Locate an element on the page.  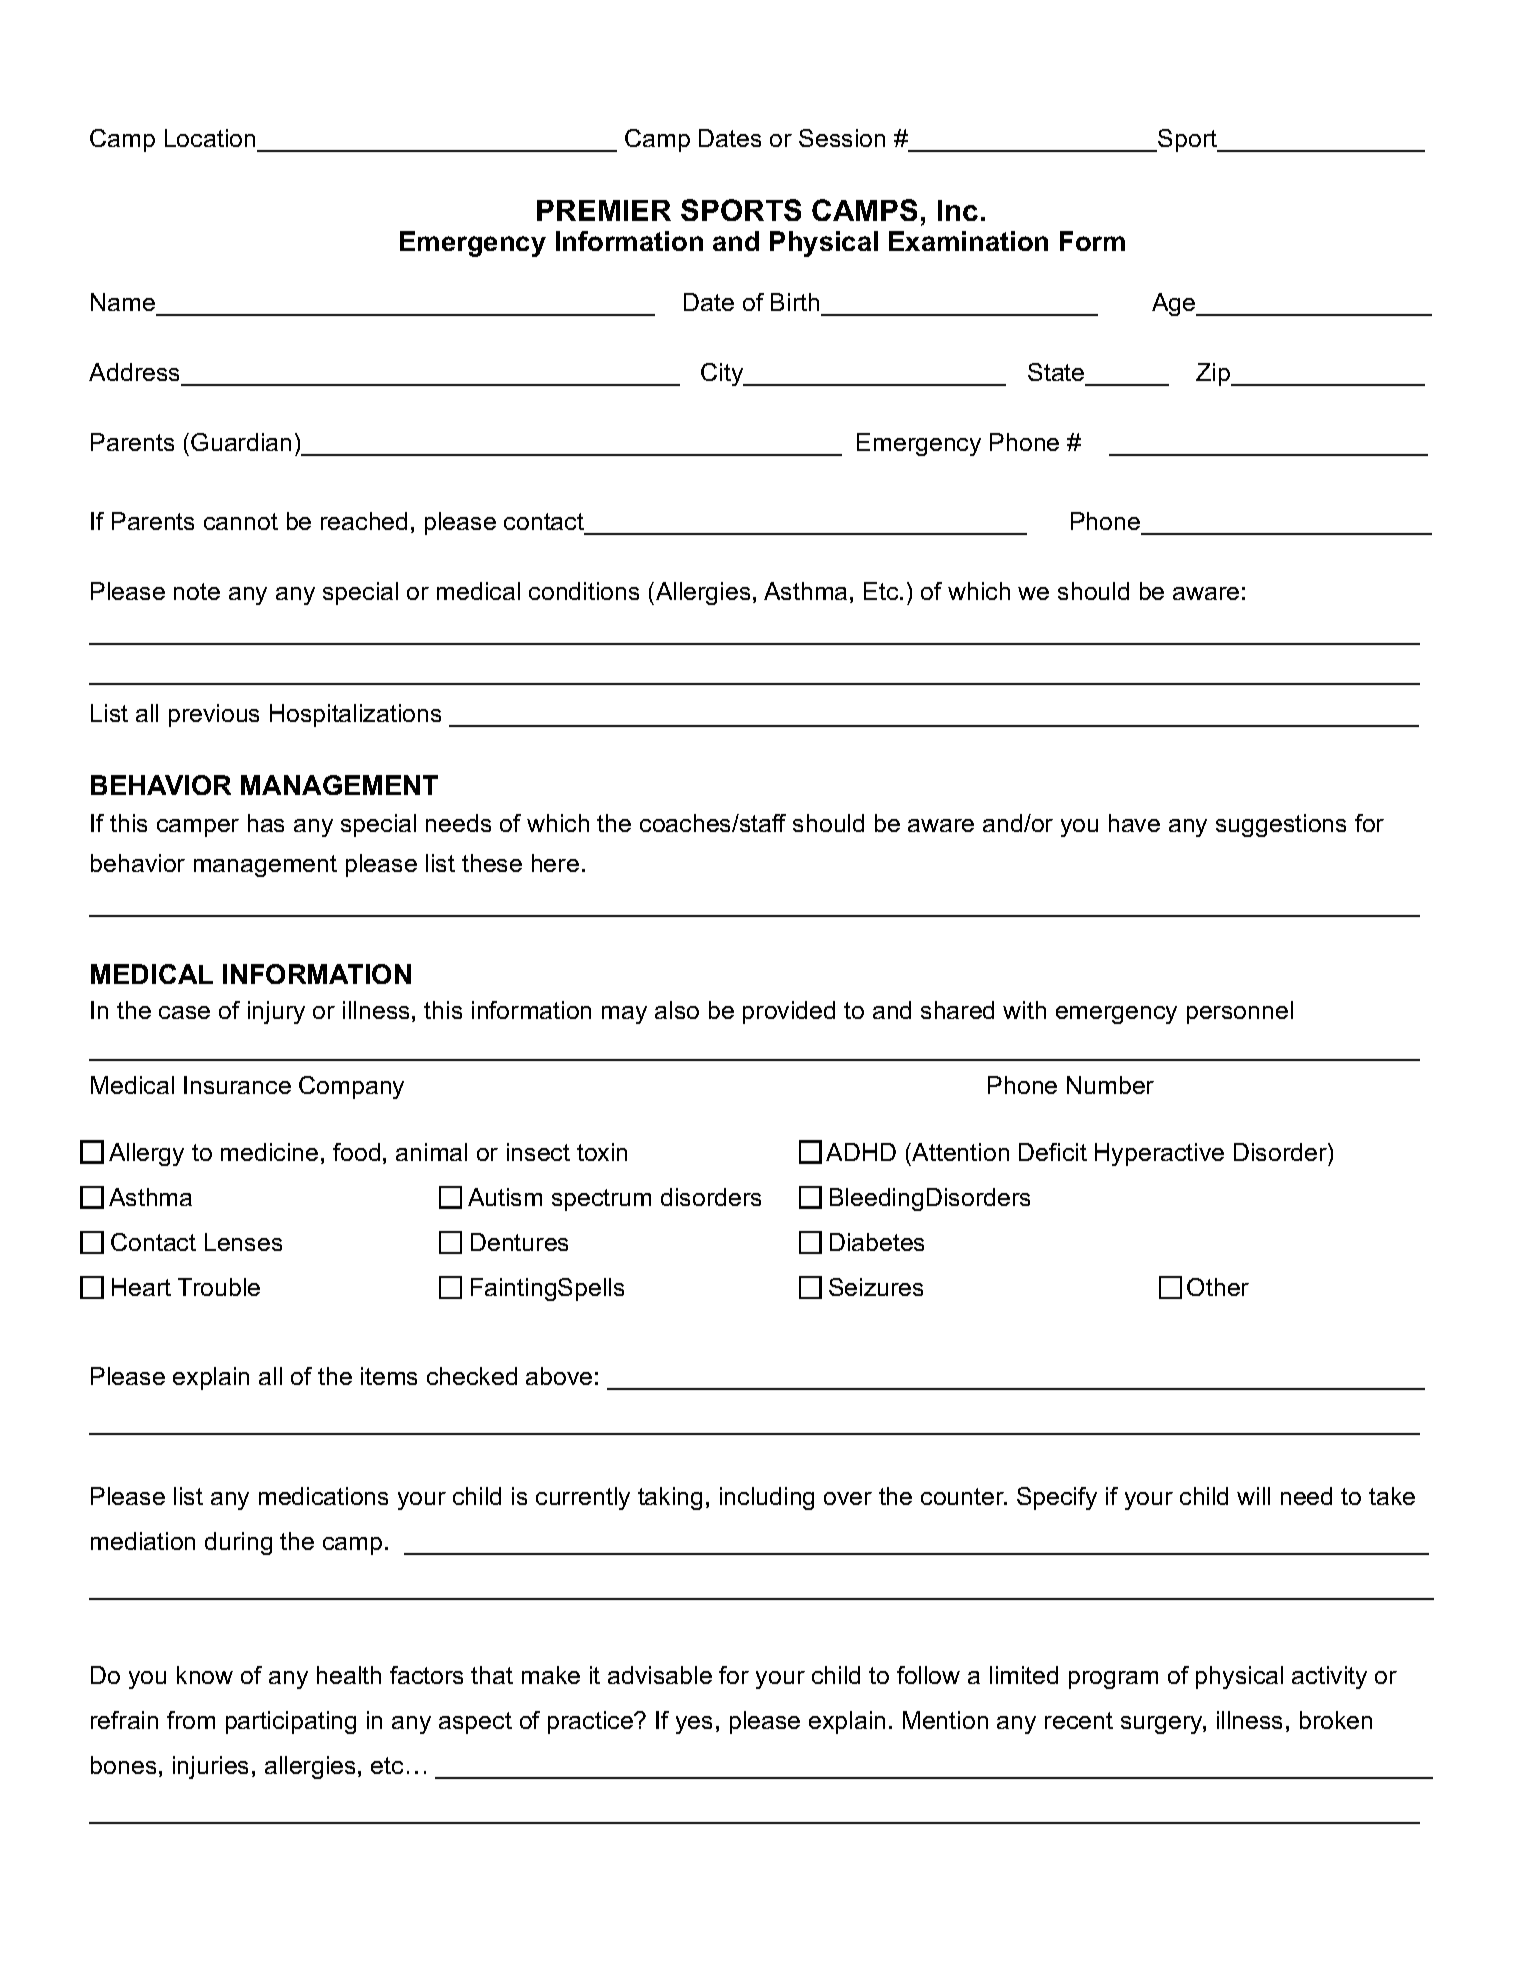
personnel is located at coordinates (1240, 1012).
